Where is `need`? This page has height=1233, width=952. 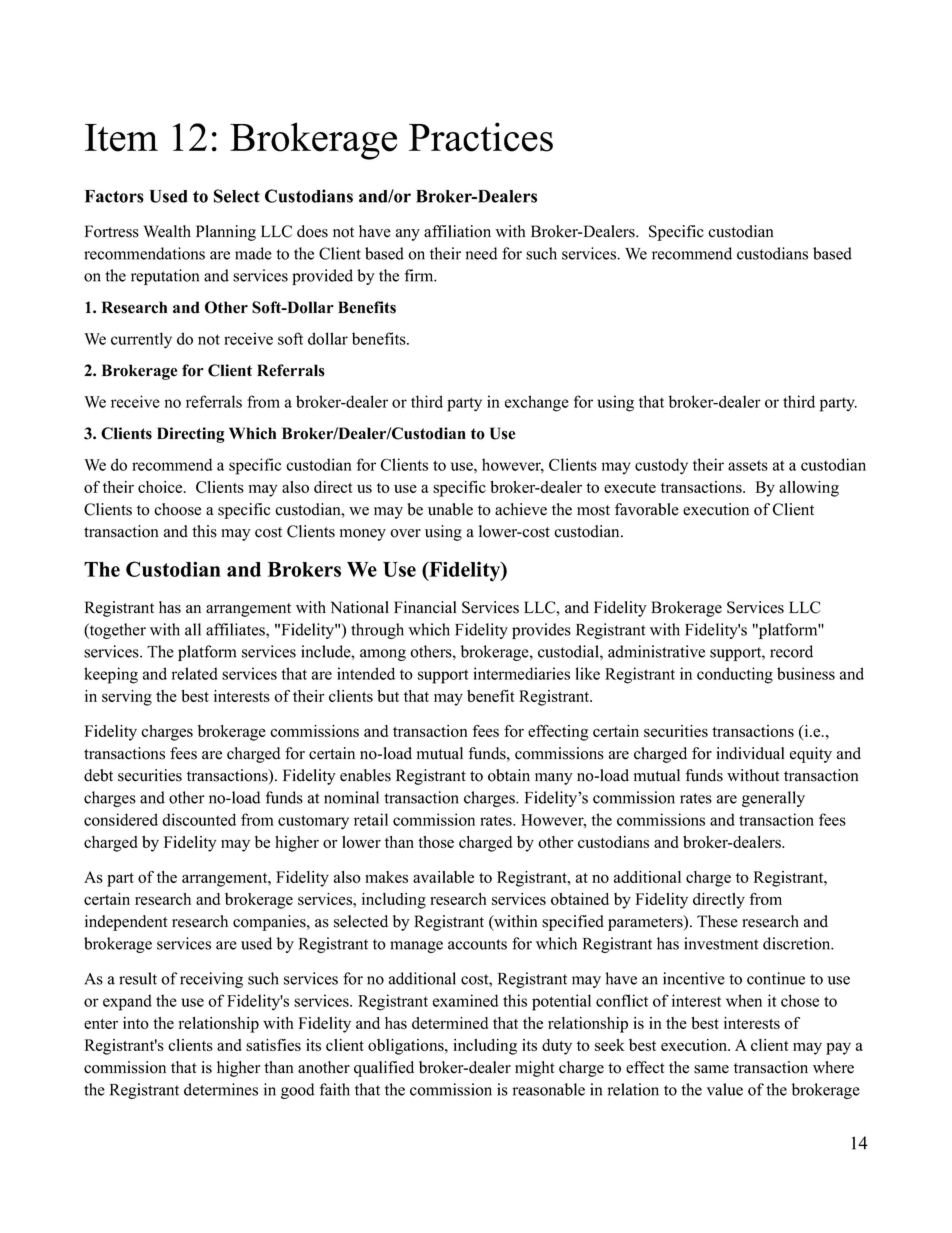 need is located at coordinates (482, 253).
